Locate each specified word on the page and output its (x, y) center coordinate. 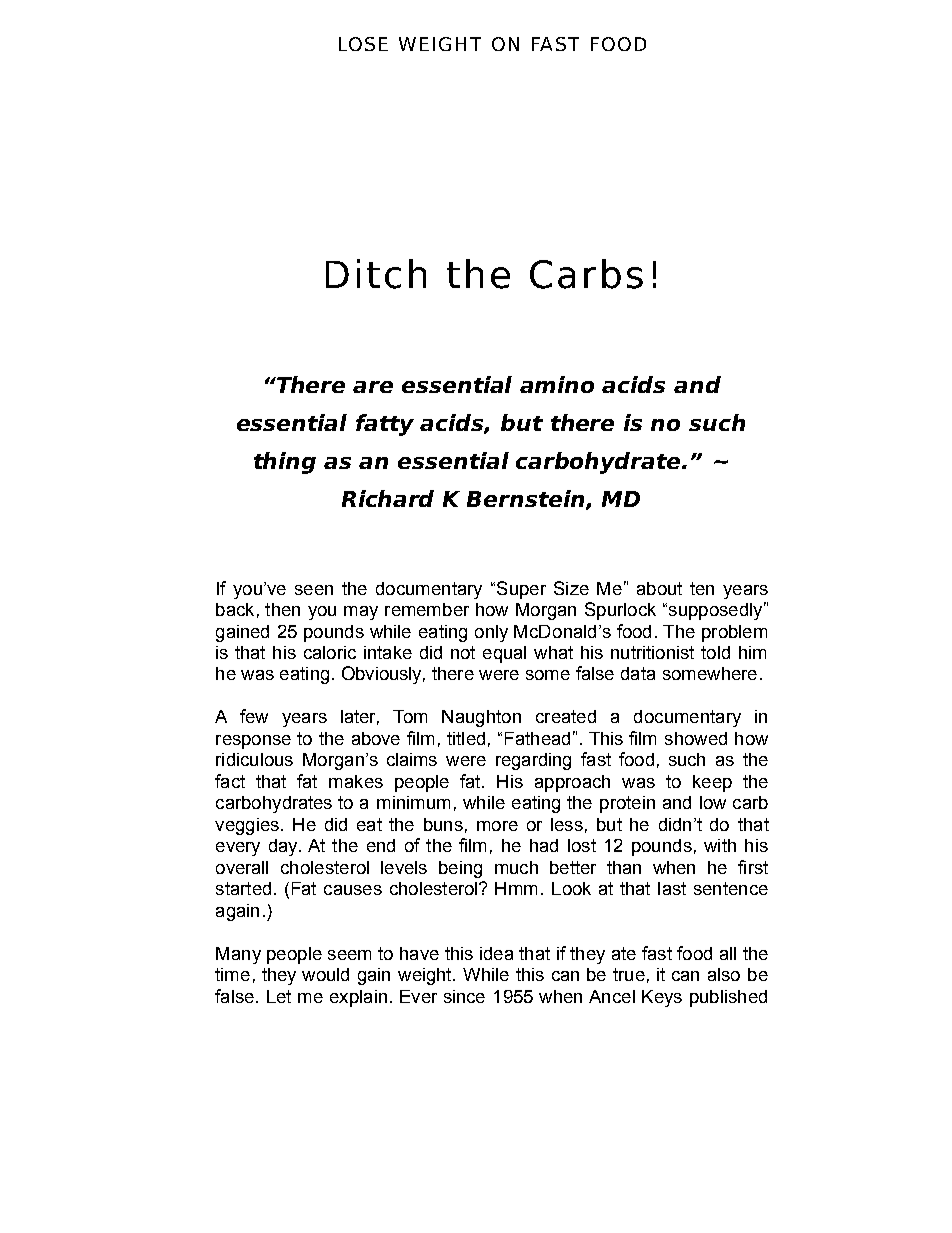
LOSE (363, 44)
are (373, 387)
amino (557, 384)
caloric (330, 652)
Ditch (376, 274)
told (715, 652)
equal (504, 654)
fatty (385, 425)
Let (279, 996)
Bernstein (527, 500)
